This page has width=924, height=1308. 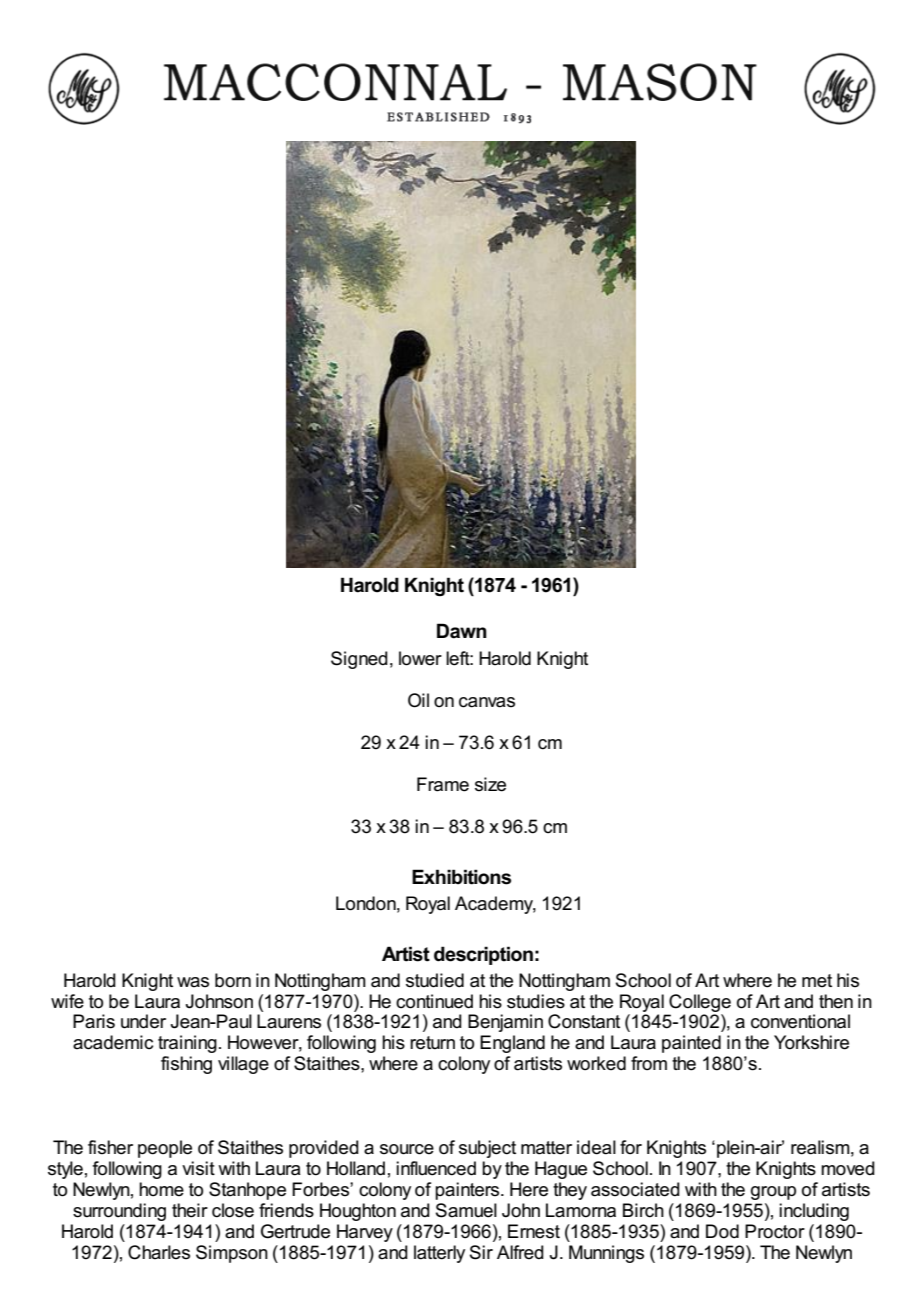 I want to click on Academy, so click(x=495, y=905).
